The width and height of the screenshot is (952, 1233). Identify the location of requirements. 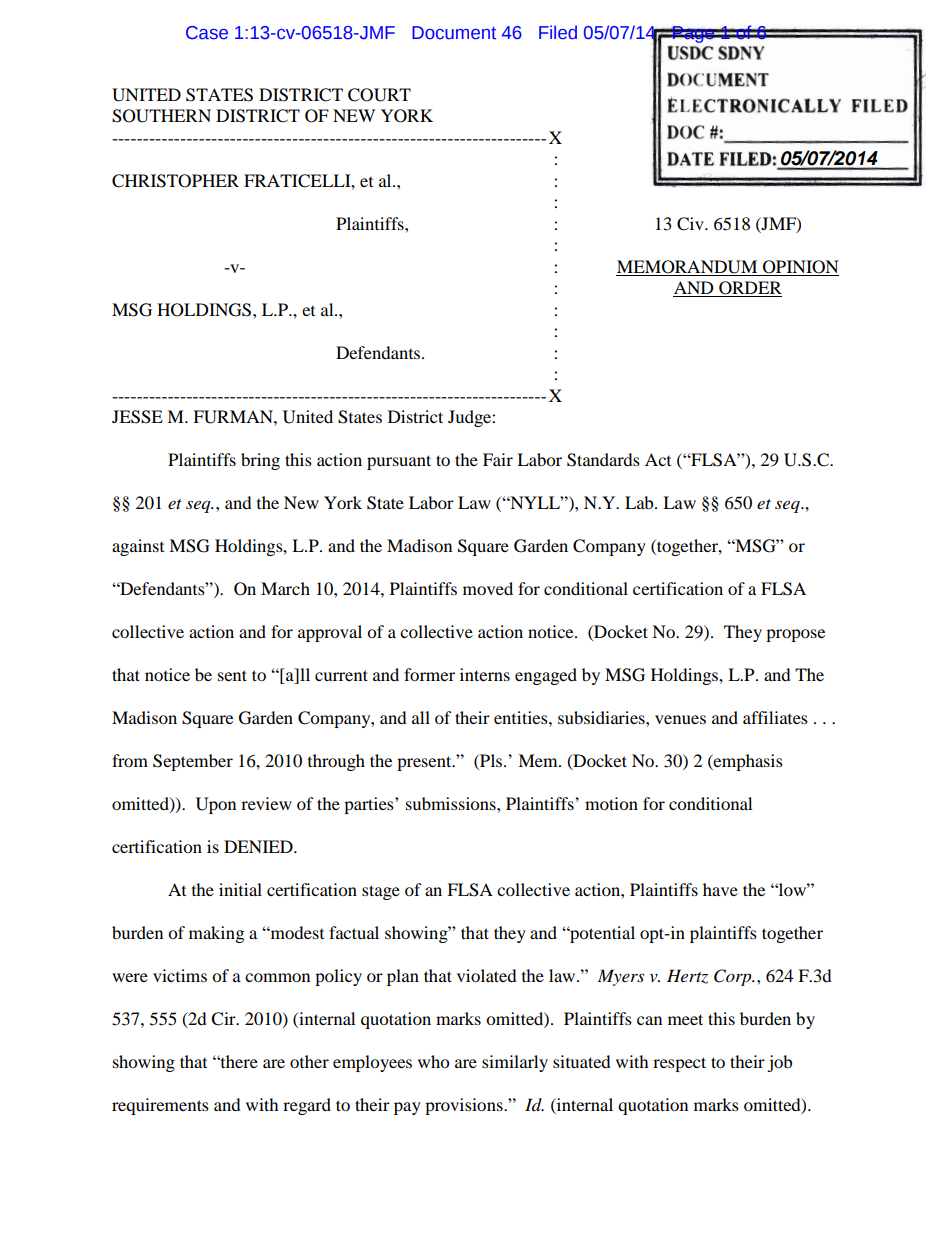
(160, 1106).
